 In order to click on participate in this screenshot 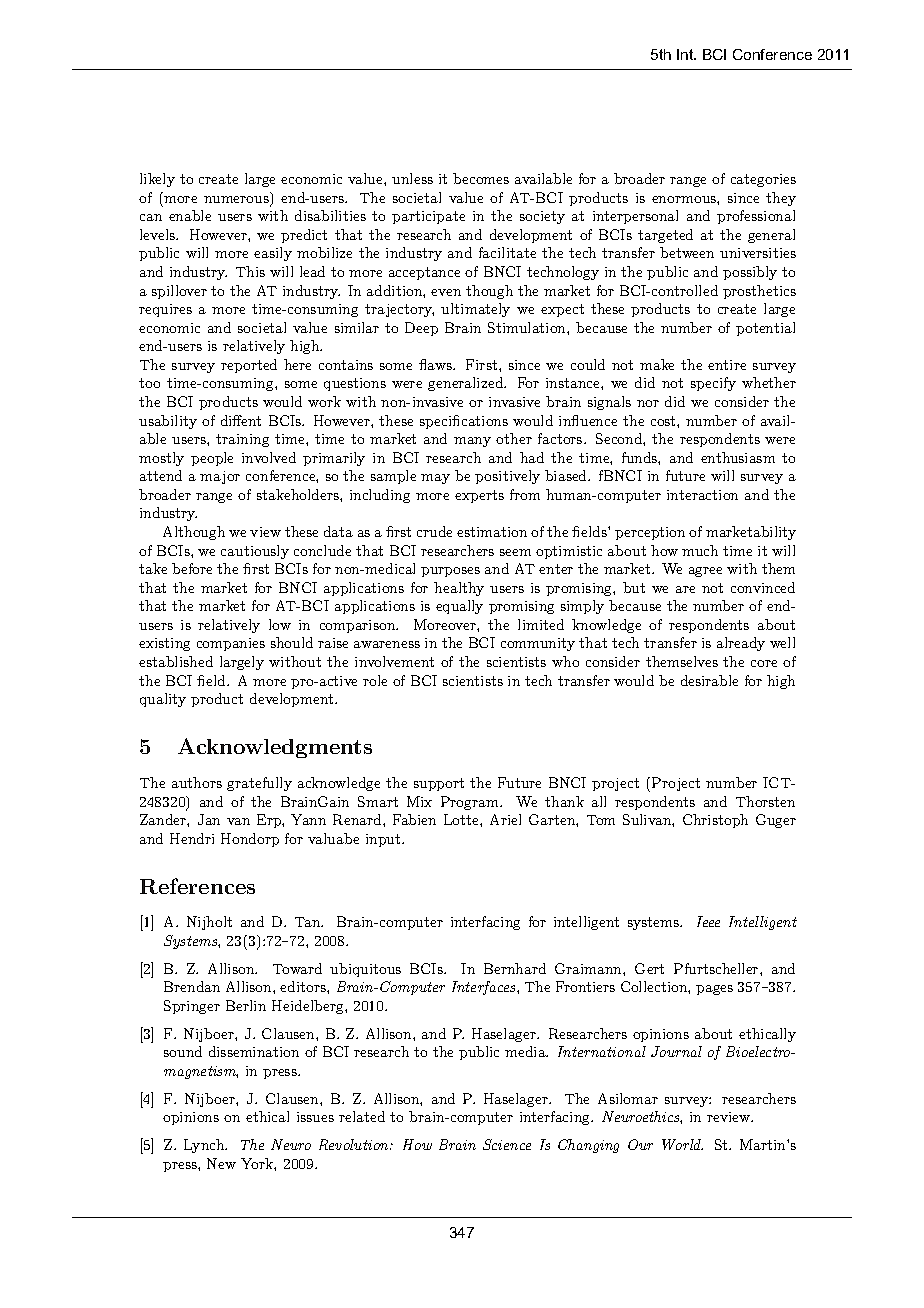, I will do `click(428, 217)`.
